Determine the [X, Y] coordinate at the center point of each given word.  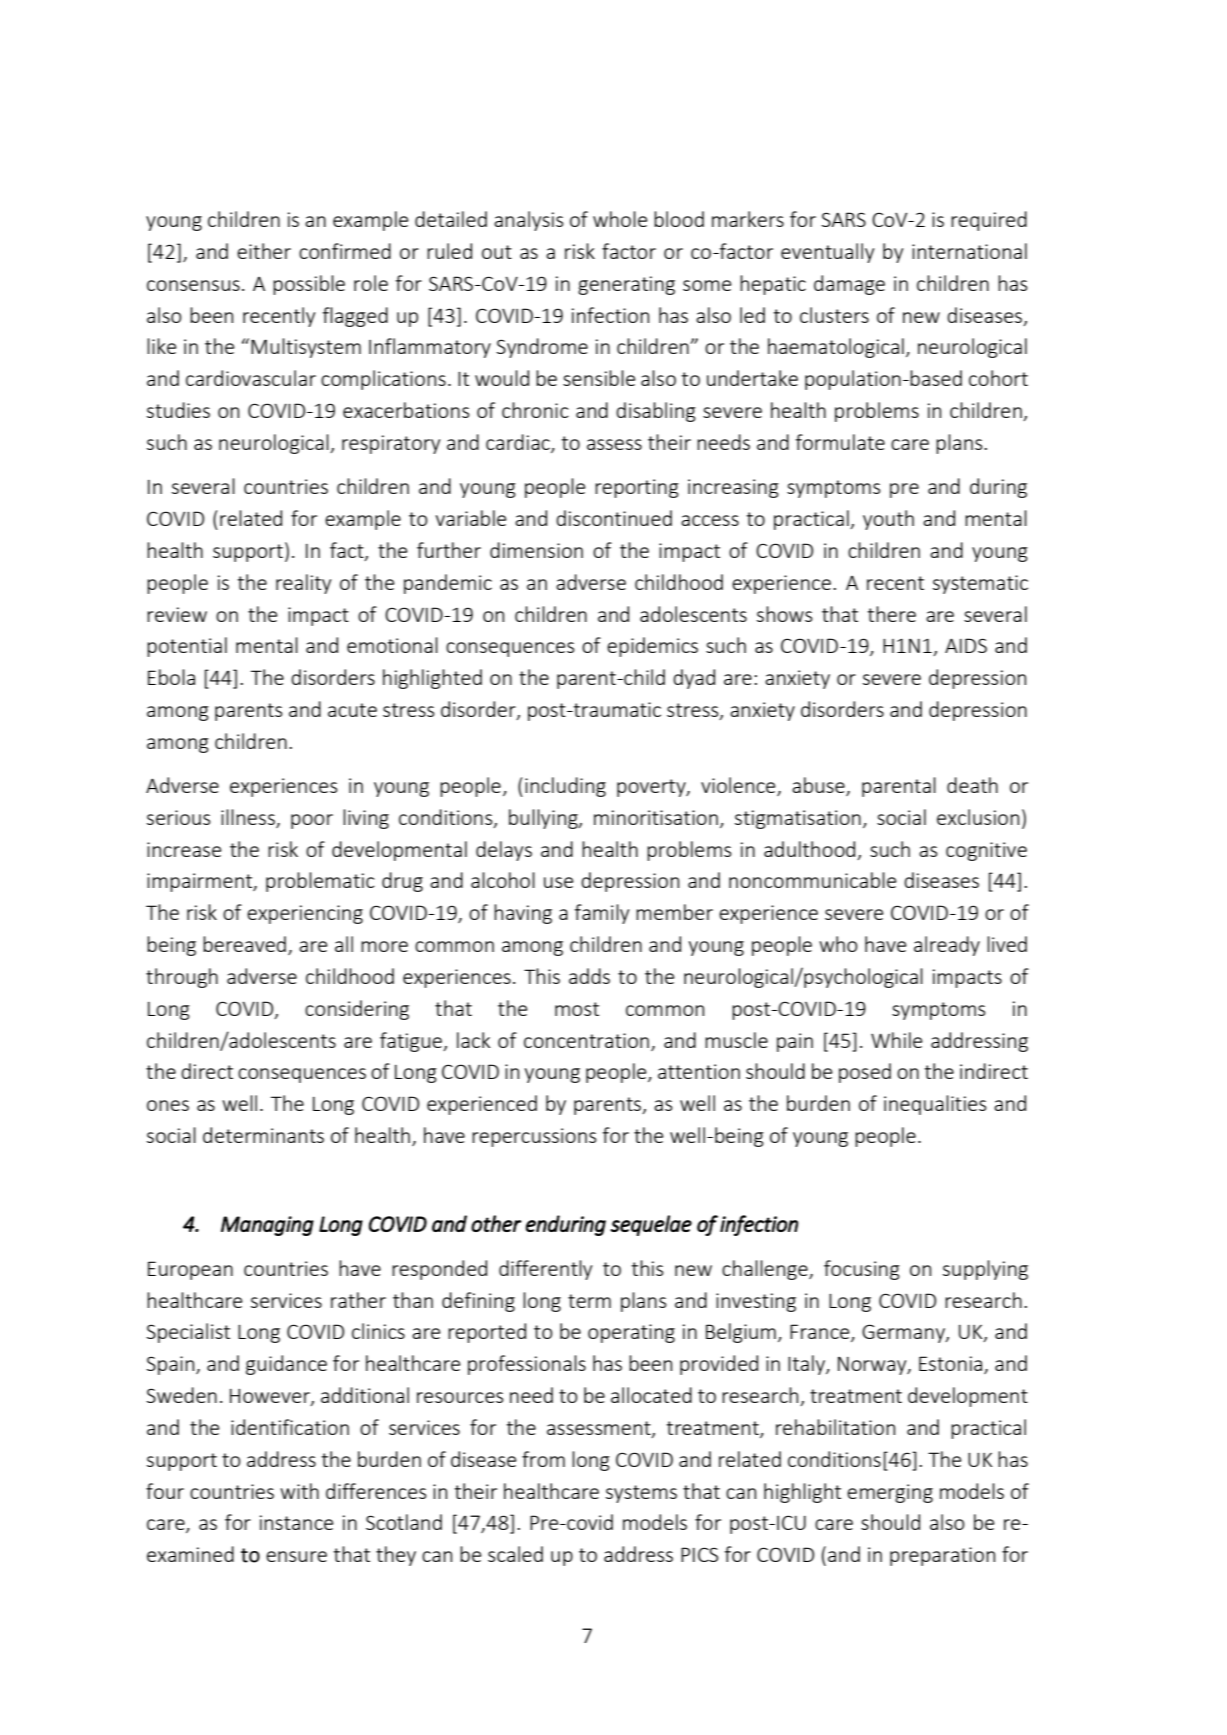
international [969, 251]
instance [296, 1522]
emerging [890, 1493]
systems [641, 1494]
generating [626, 285]
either [264, 251]
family [602, 914]
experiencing [305, 914]
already [947, 946]
